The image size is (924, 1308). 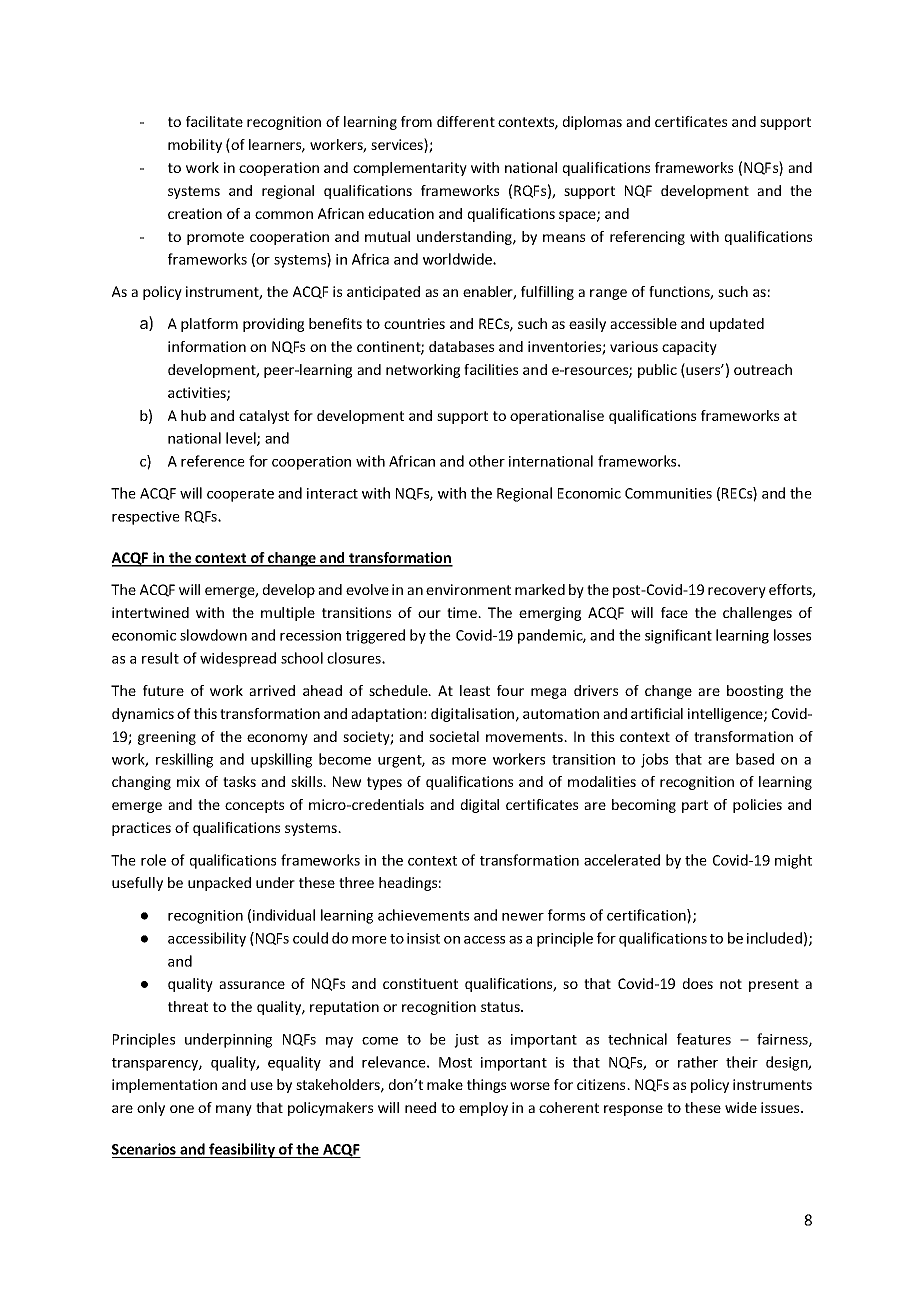 What do you see at coordinates (234, 1110) in the screenshot?
I see `many` at bounding box center [234, 1110].
